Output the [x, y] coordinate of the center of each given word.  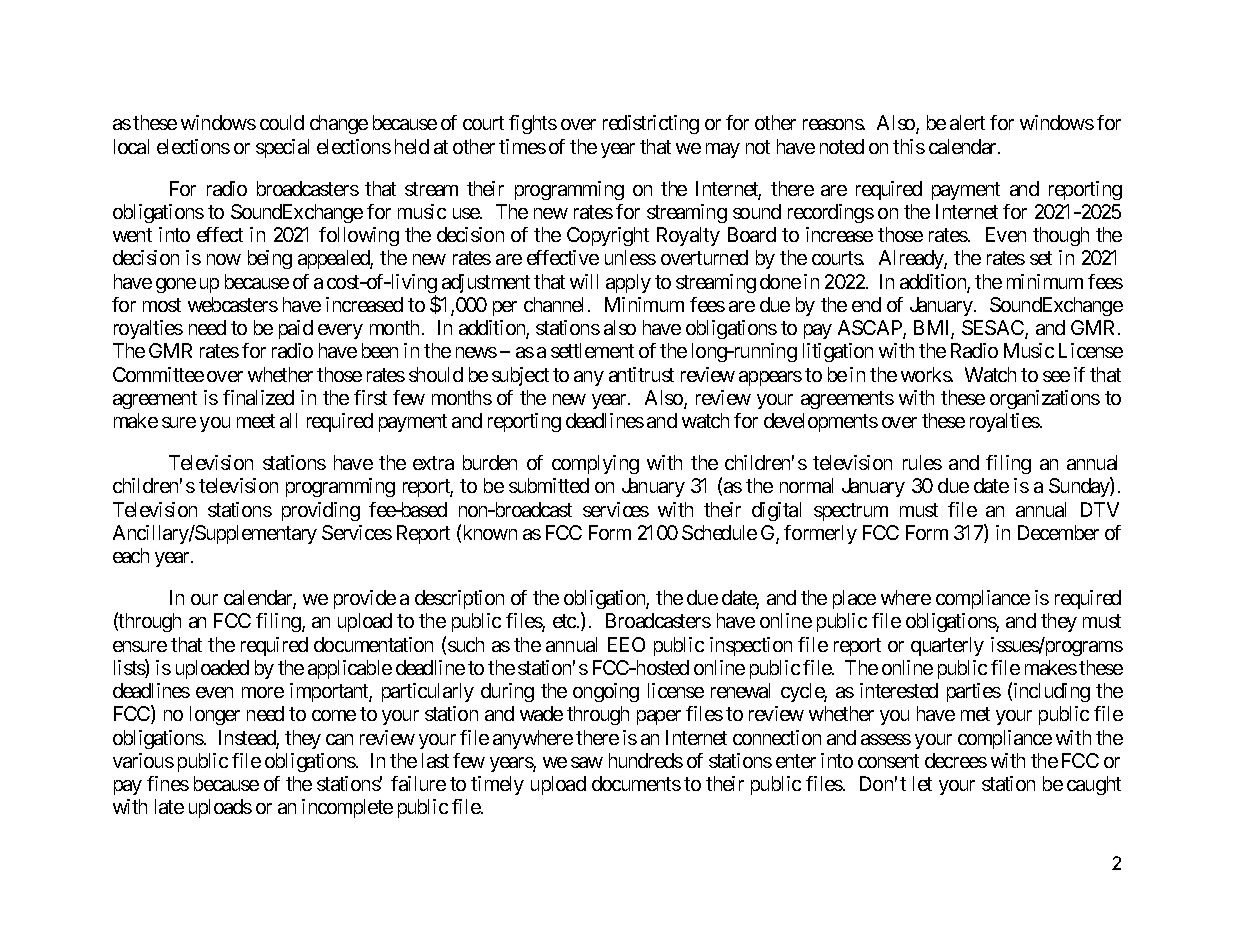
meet [256, 421]
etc [565, 621]
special [282, 148]
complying [595, 464]
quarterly [947, 646]
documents [636, 783]
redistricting [651, 124]
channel [556, 304]
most [162, 305]
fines [168, 783]
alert [967, 122]
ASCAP [871, 329]
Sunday [1080, 487]
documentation [373, 644]
